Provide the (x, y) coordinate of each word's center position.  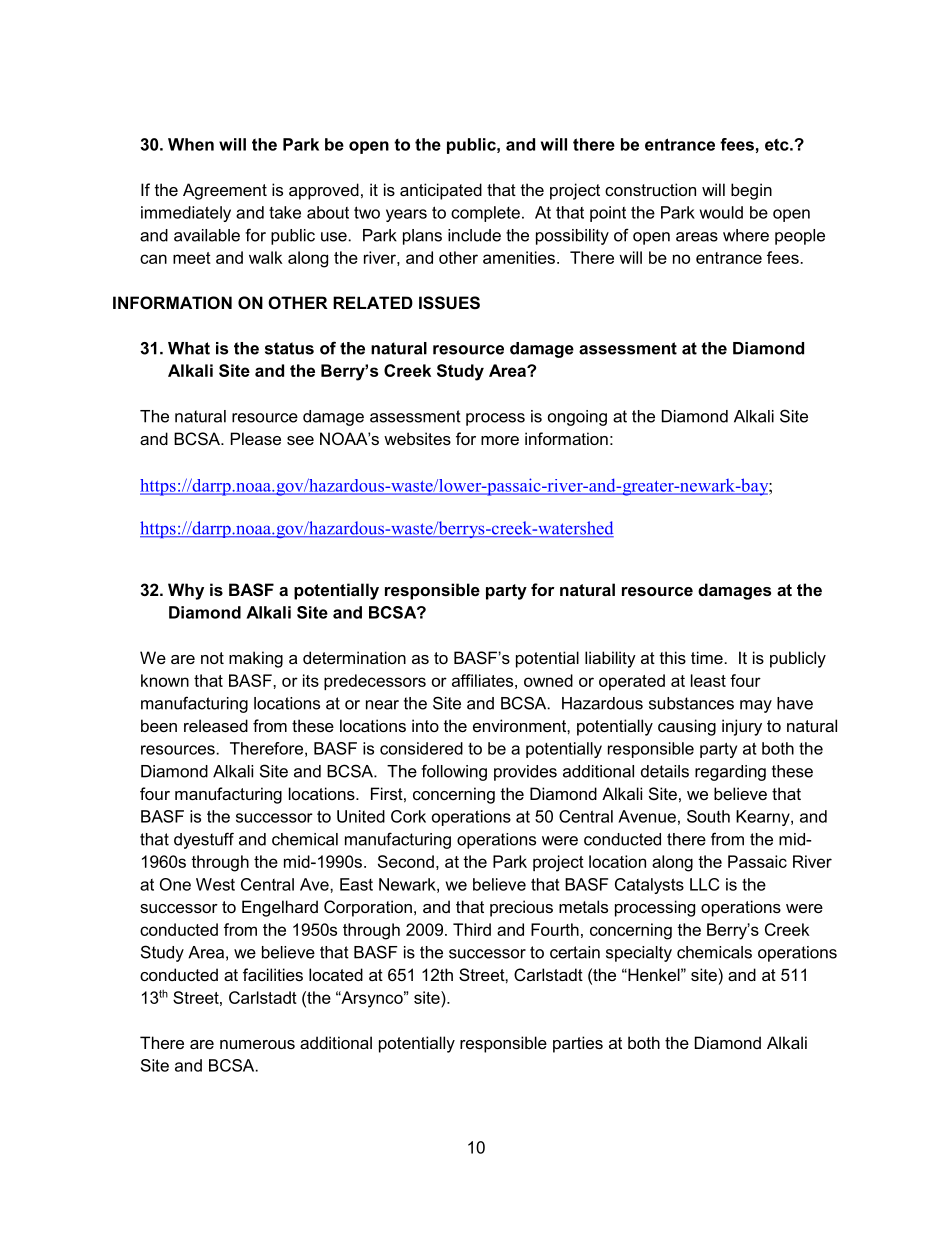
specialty (639, 954)
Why (186, 591)
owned (548, 680)
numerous (257, 1044)
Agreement (225, 191)
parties (578, 1044)
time (707, 657)
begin (751, 191)
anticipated (441, 191)
